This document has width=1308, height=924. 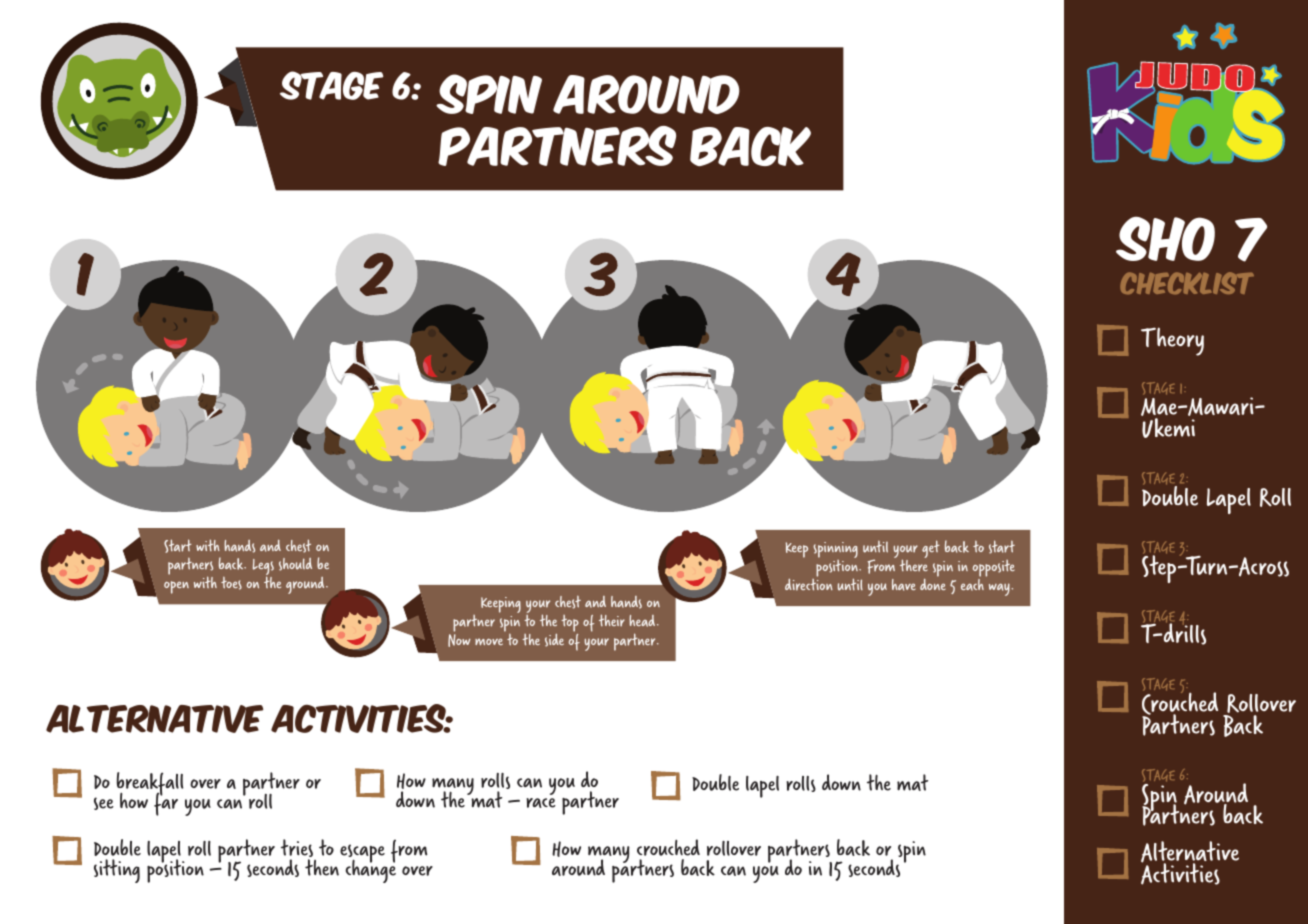 What do you see at coordinates (1000, 589) in the document?
I see `way` at bounding box center [1000, 589].
